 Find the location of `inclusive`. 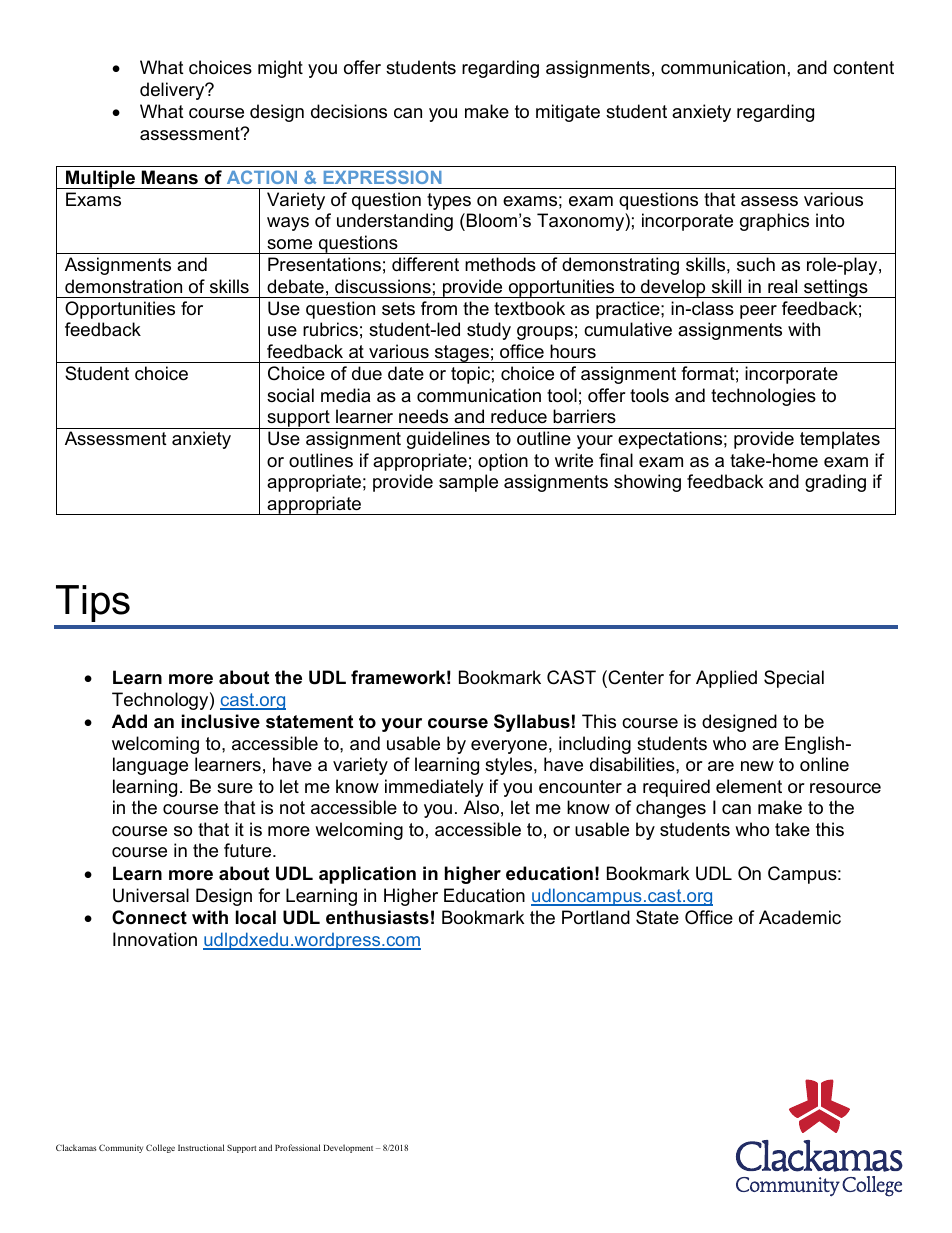

inclusive is located at coordinates (221, 721).
